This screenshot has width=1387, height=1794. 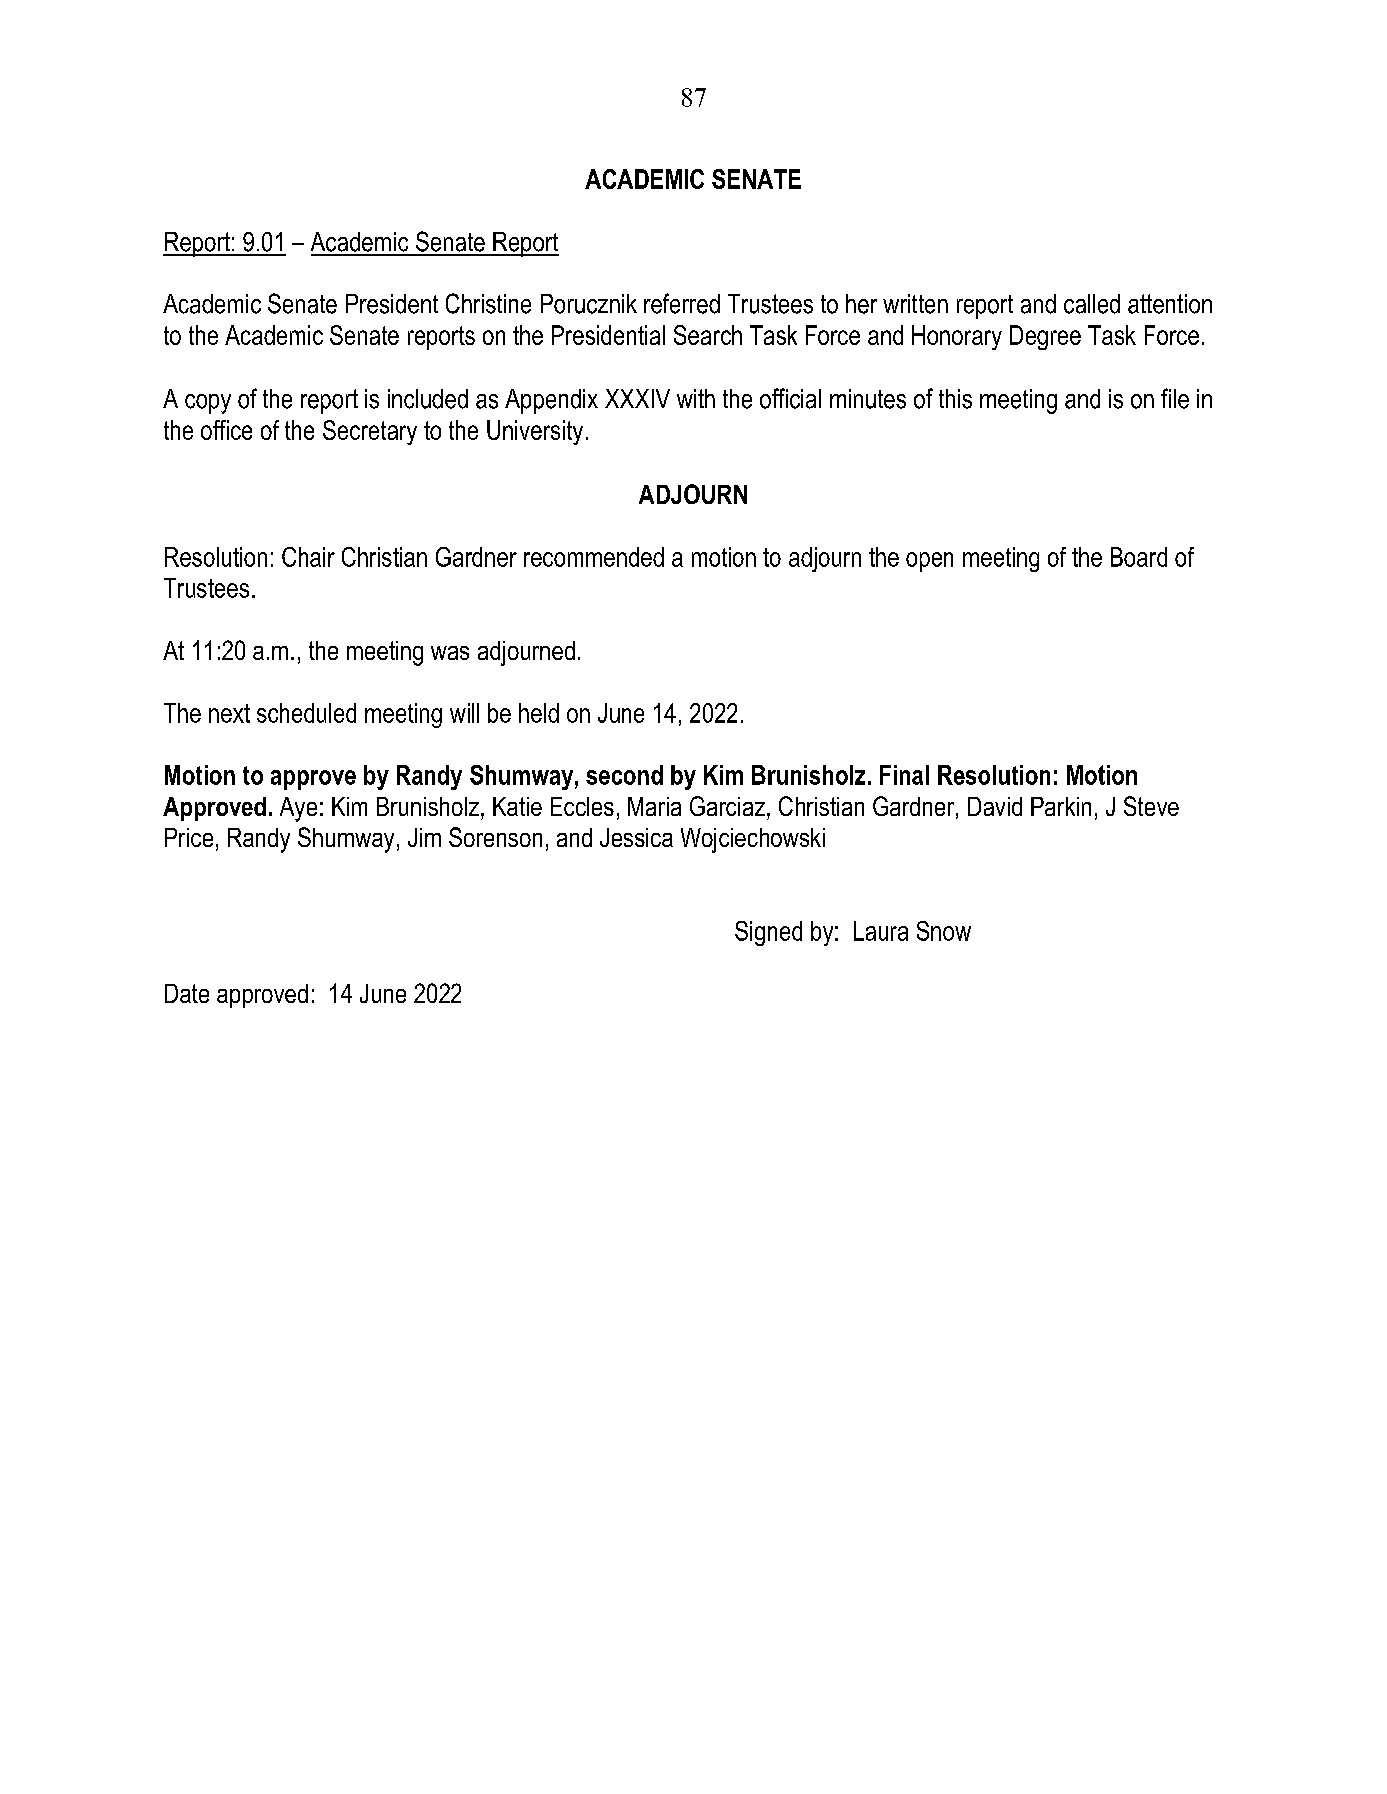 I want to click on Search, so click(x=708, y=335).
